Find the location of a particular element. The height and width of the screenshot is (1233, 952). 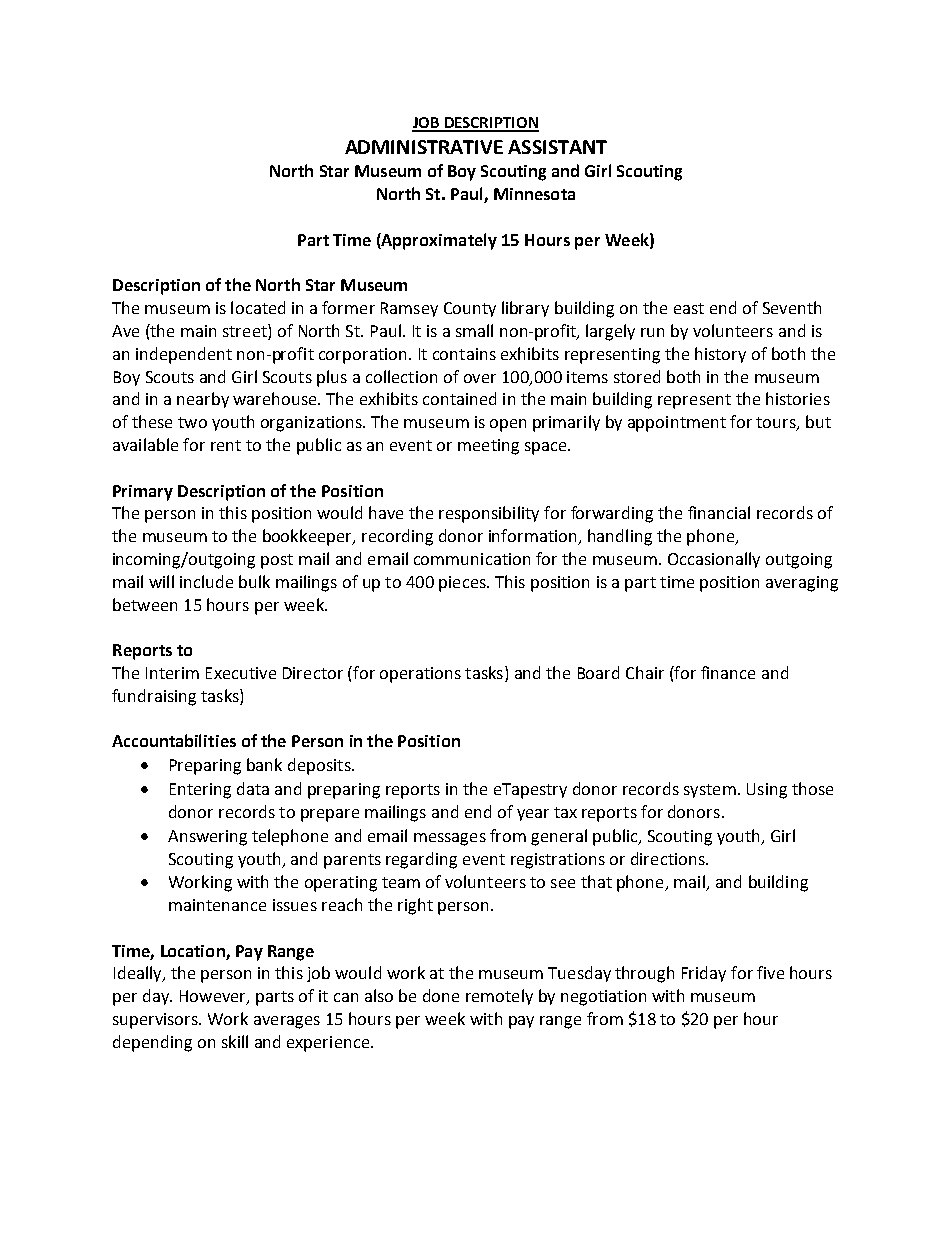

Answering is located at coordinates (207, 838).
